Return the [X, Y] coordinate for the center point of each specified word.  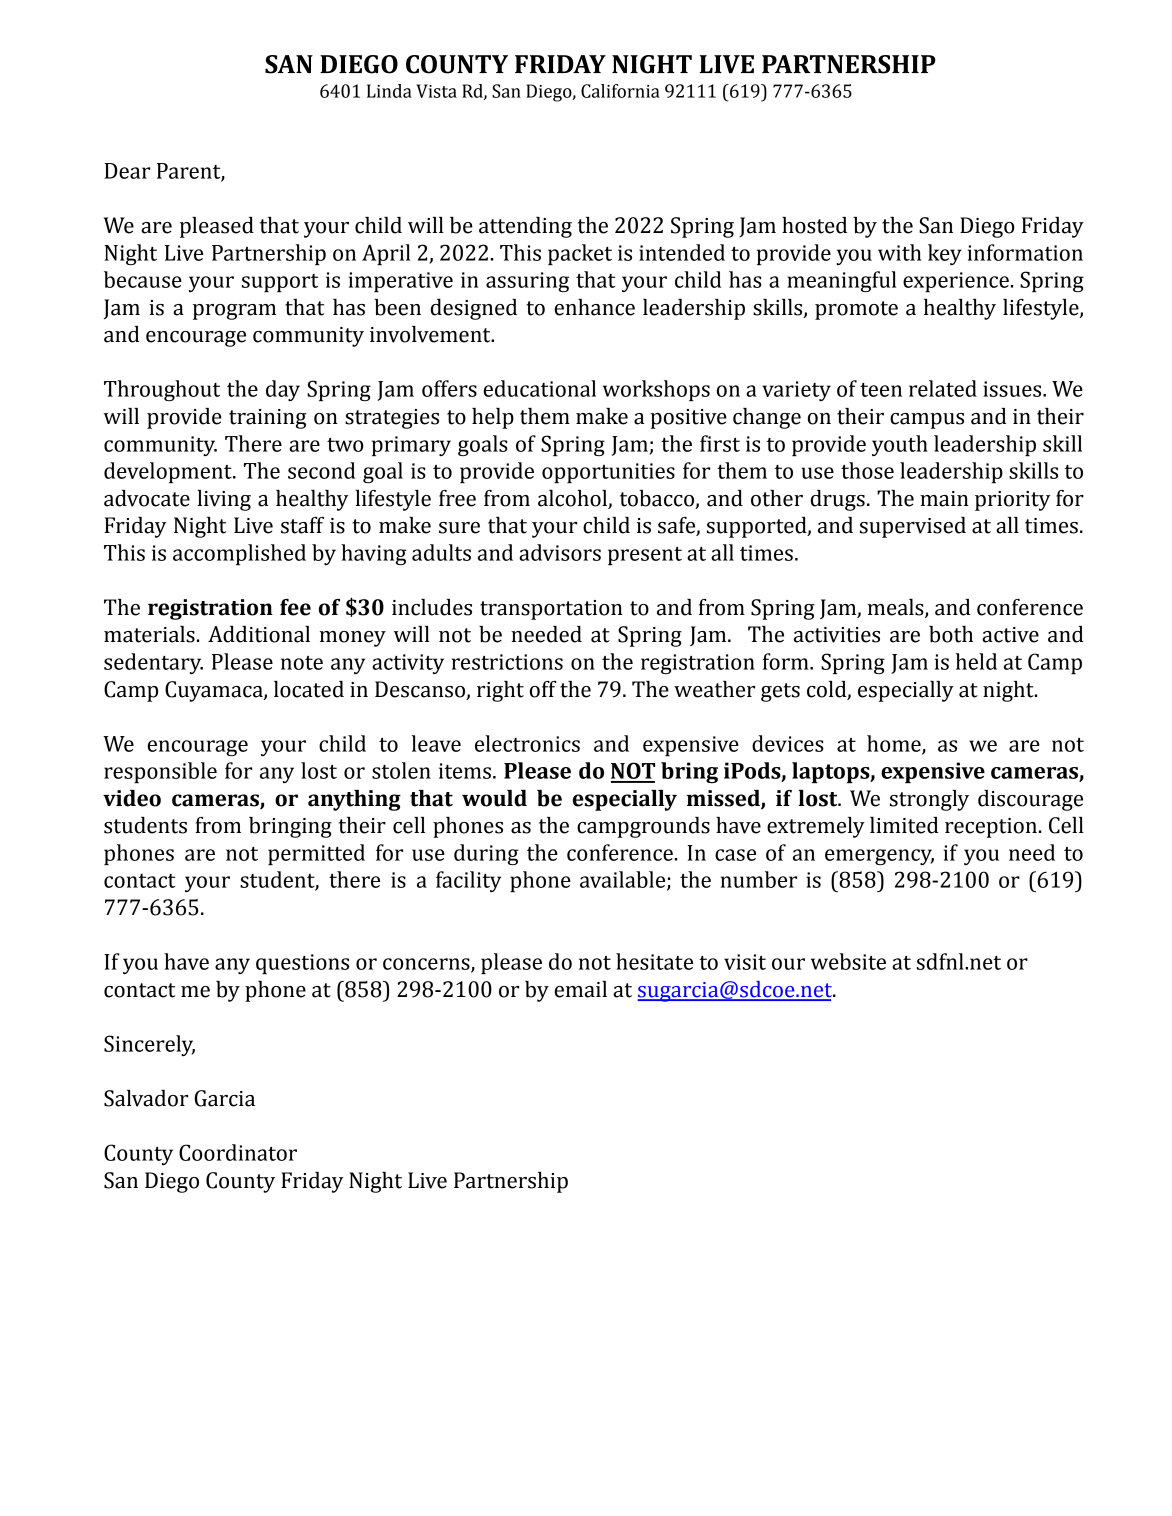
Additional [259, 634]
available [624, 880]
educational [540, 388]
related [943, 388]
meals [897, 608]
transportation [551, 610]
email [581, 989]
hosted [814, 225]
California [620, 91]
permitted [316, 854]
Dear [127, 171]
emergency [879, 857]
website [848, 961]
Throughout [162, 390]
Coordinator [238, 1152]
